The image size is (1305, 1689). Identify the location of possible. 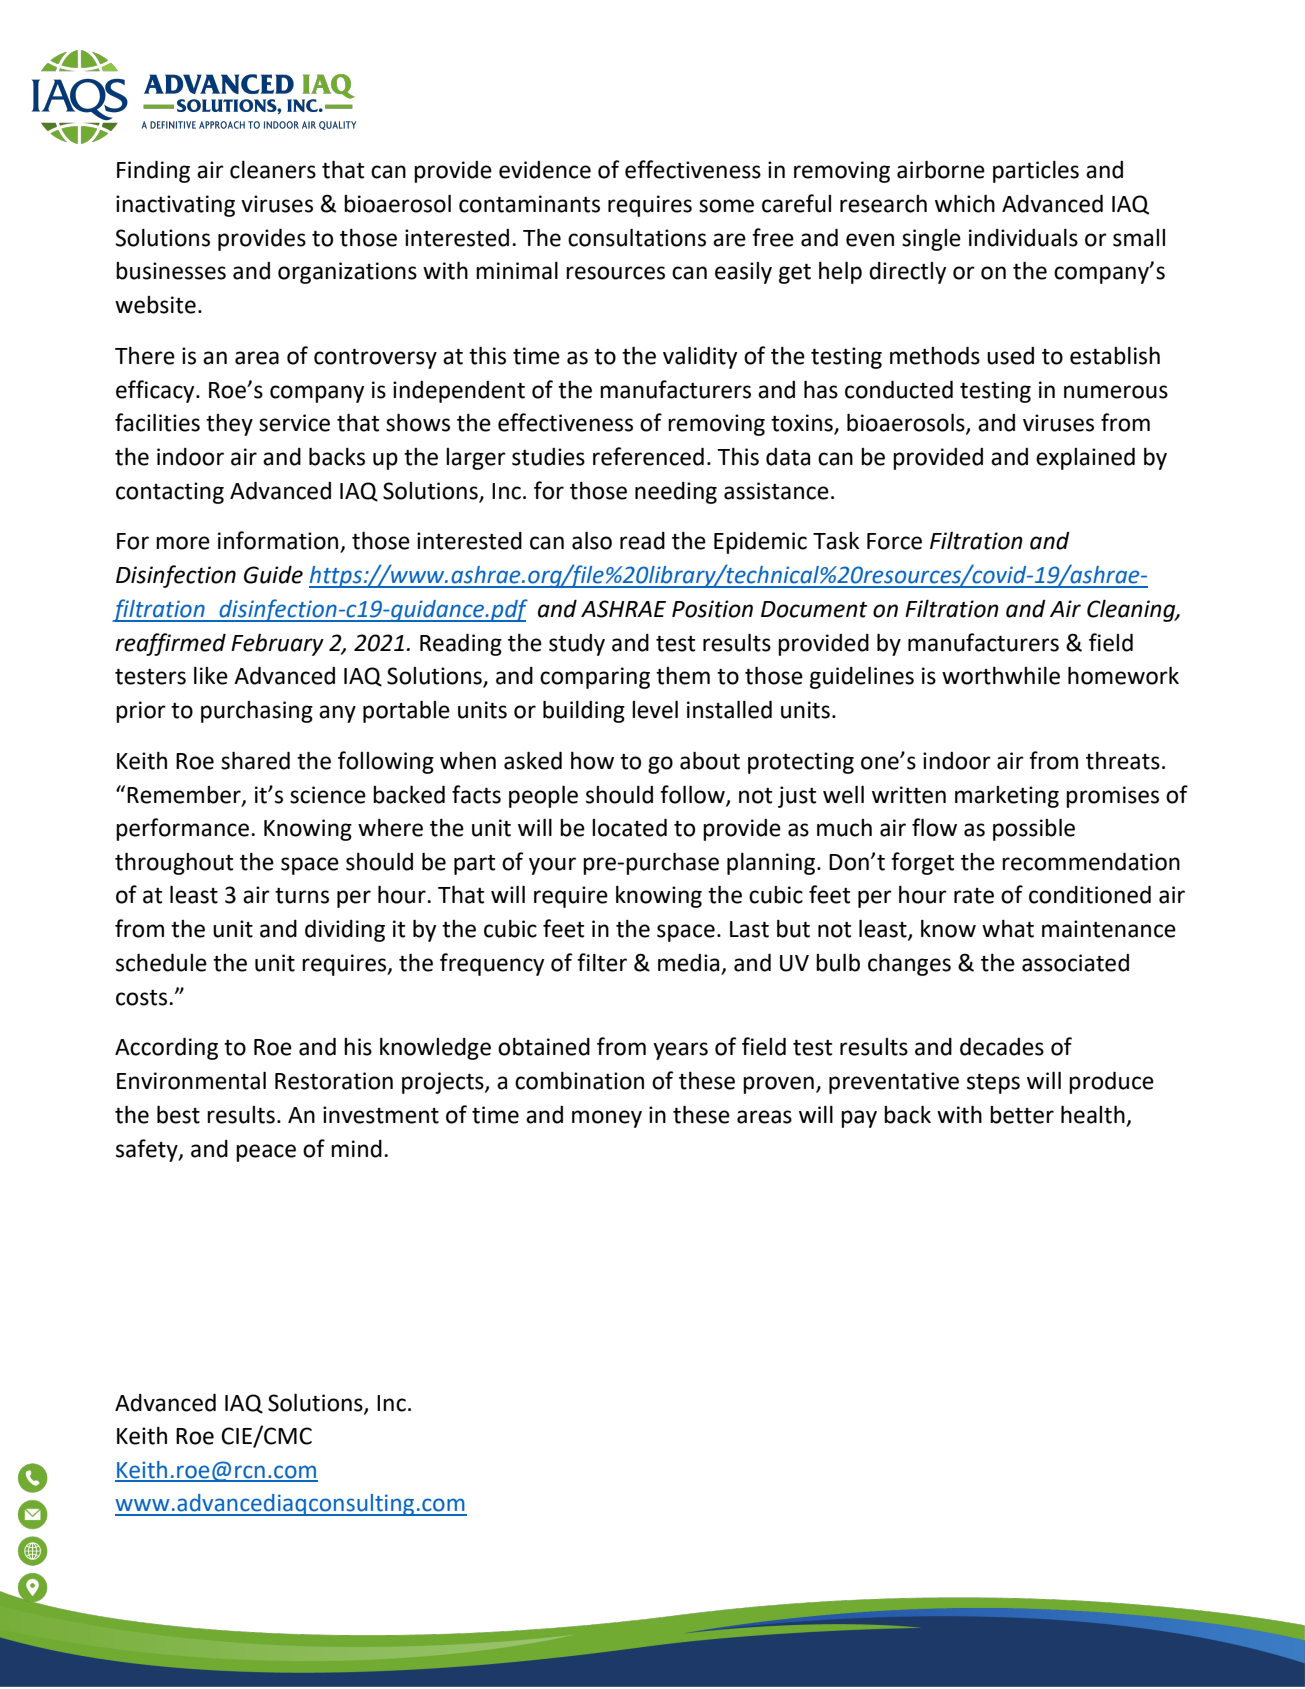
(1034, 830).
